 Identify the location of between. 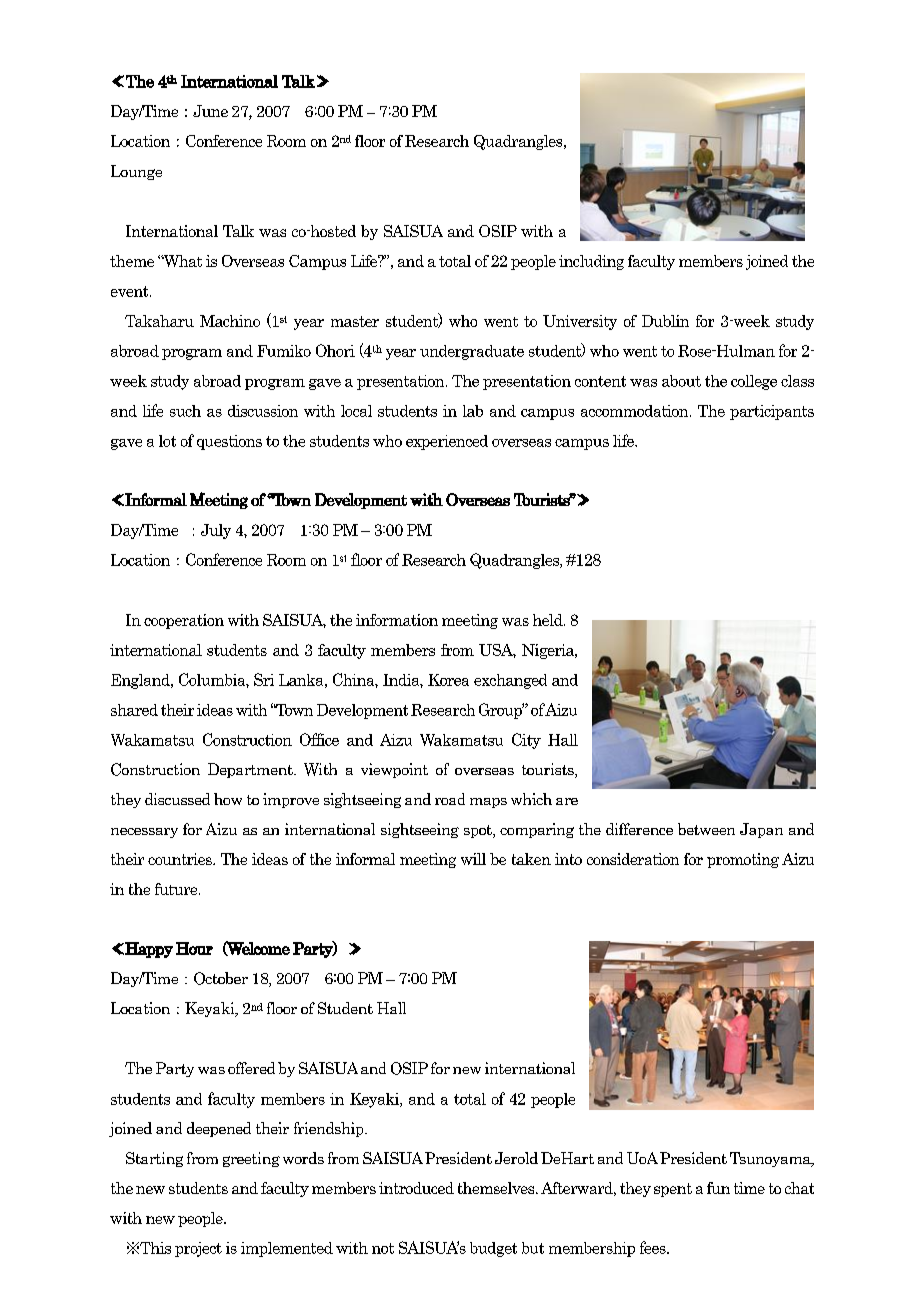
(706, 829).
